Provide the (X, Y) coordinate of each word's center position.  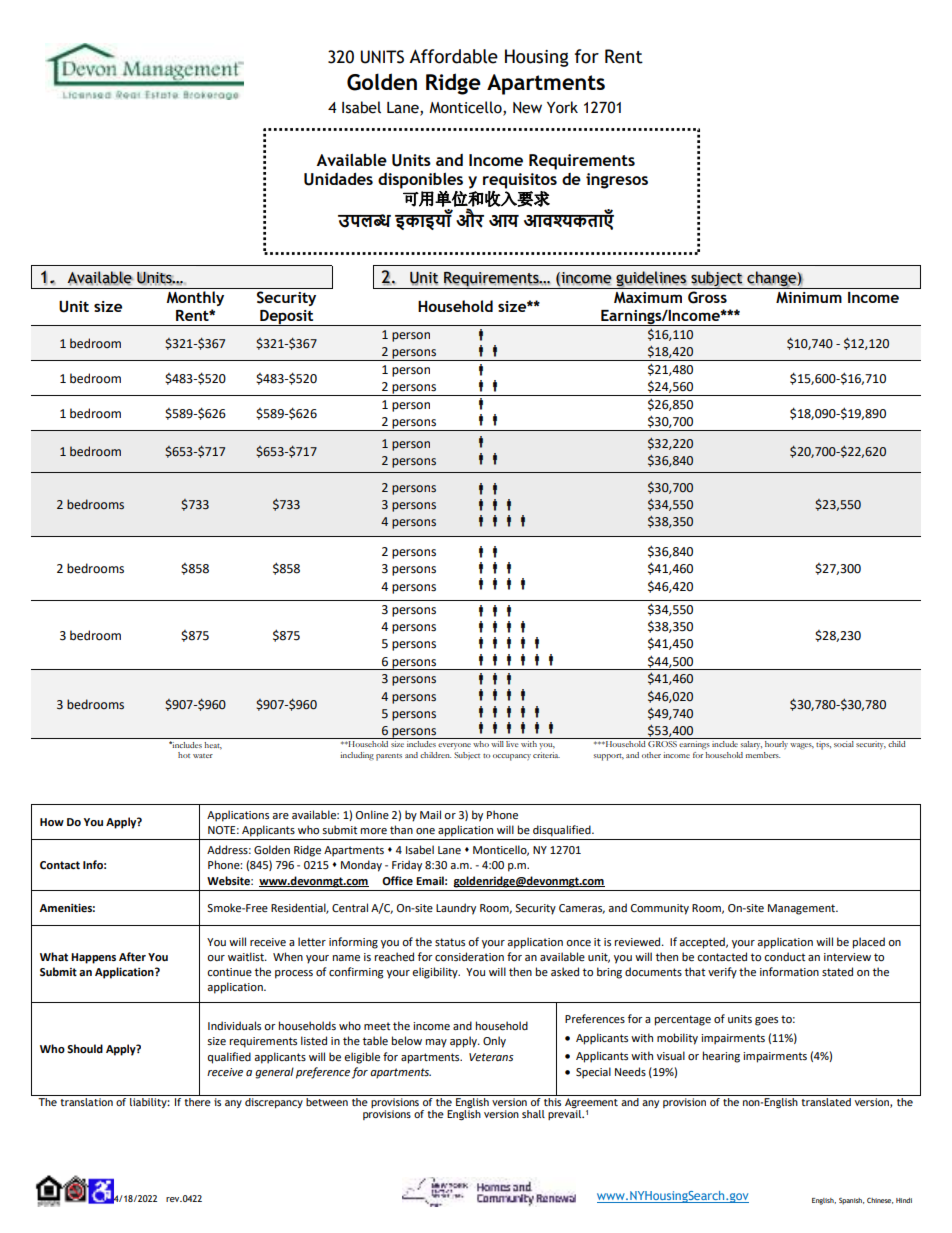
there (198, 1100)
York (562, 107)
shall (533, 1114)
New (527, 108)
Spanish (851, 1201)
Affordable (453, 56)
